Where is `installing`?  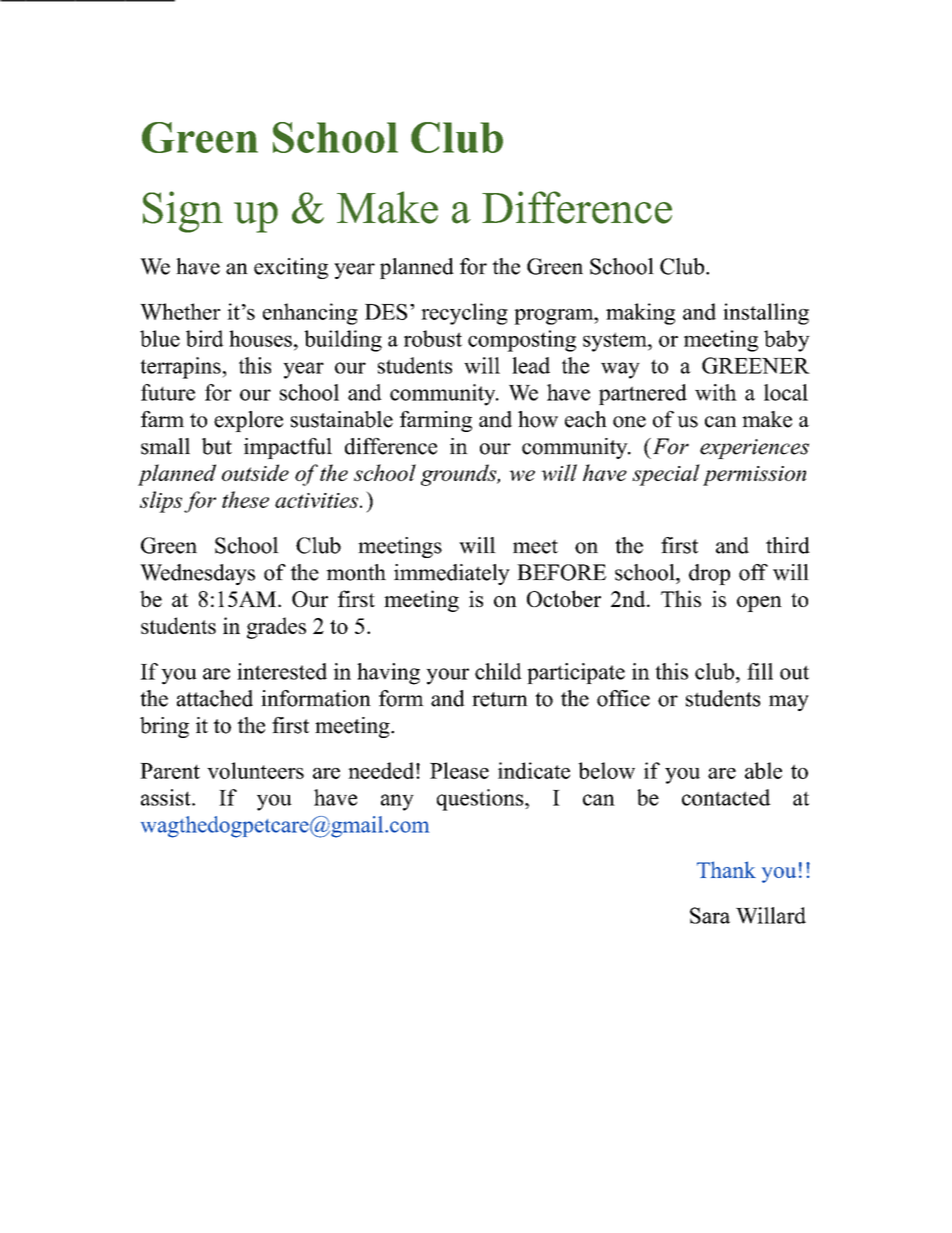
installing is located at coordinates (766, 314).
